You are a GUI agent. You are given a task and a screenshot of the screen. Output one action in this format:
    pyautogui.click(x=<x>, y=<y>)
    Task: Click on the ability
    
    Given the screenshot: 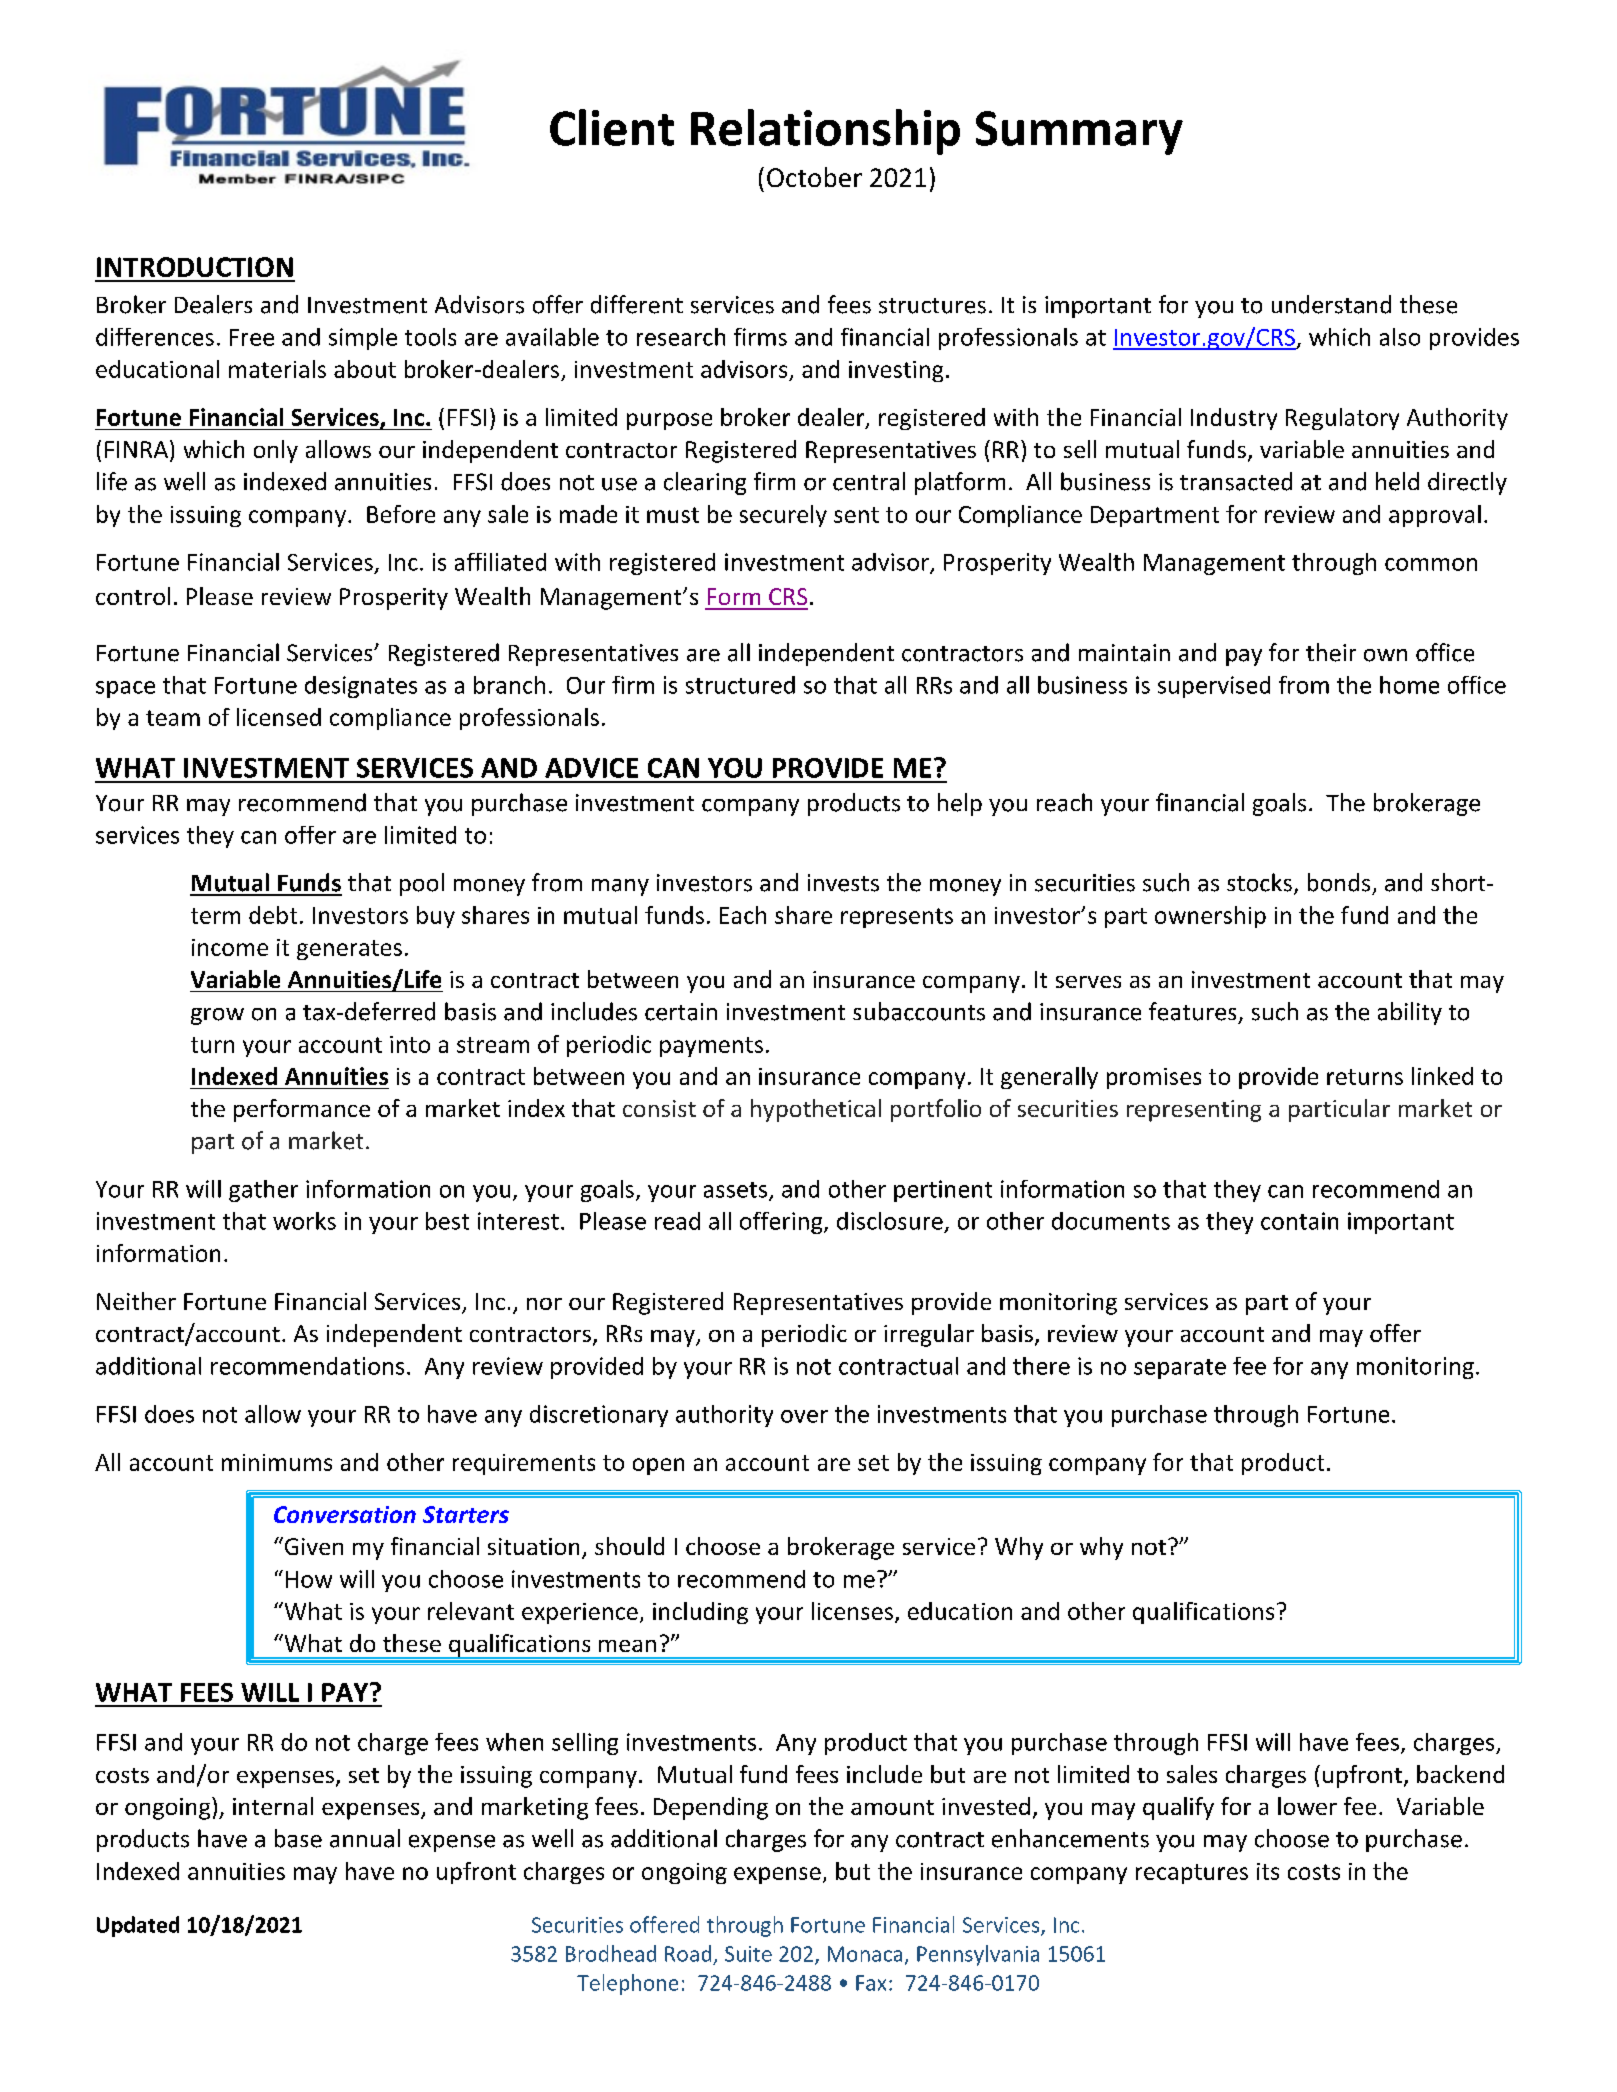 What is the action you would take?
    pyautogui.click(x=1410, y=1013)
